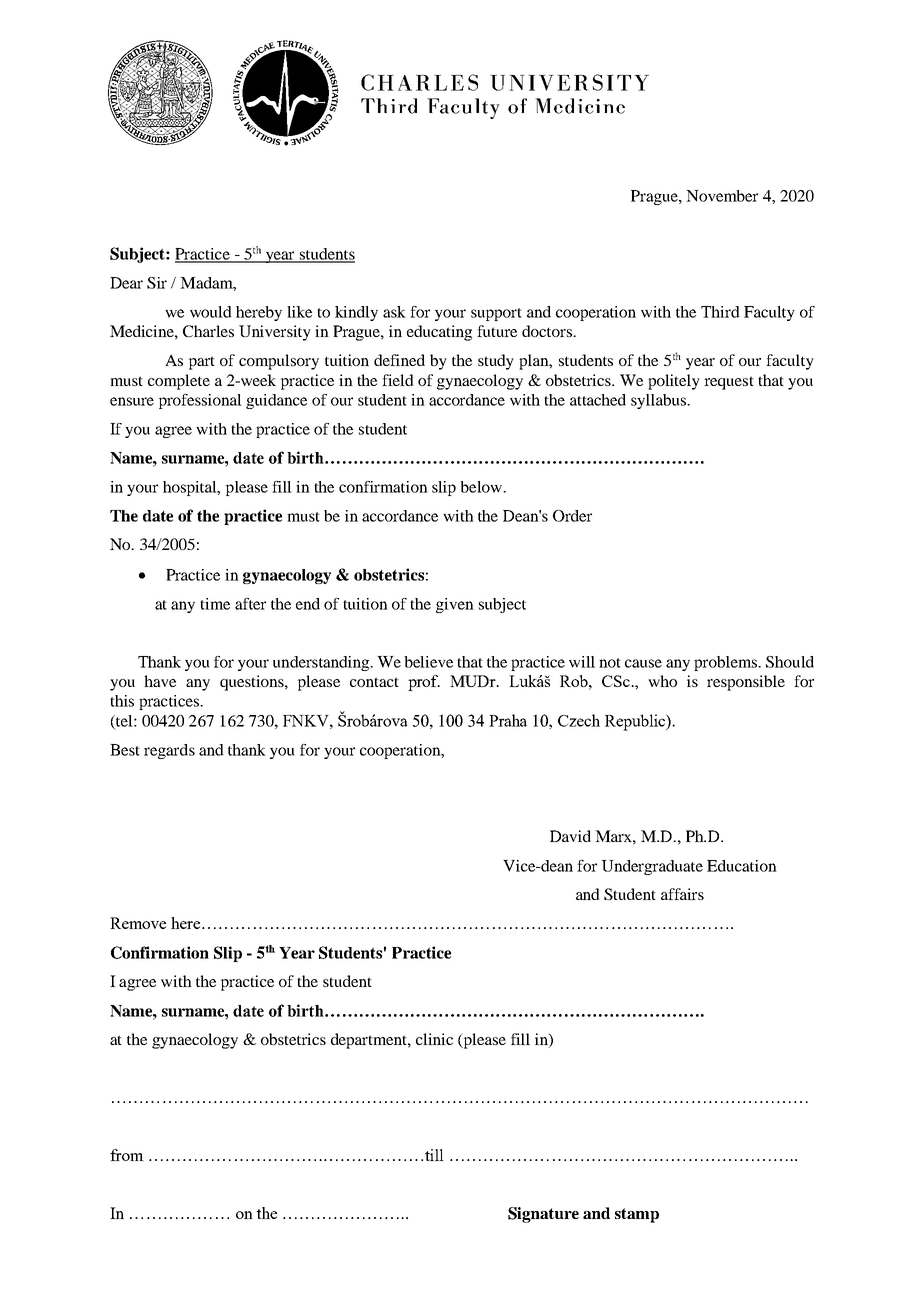  What do you see at coordinates (455, 605) in the screenshot?
I see `given` at bounding box center [455, 605].
